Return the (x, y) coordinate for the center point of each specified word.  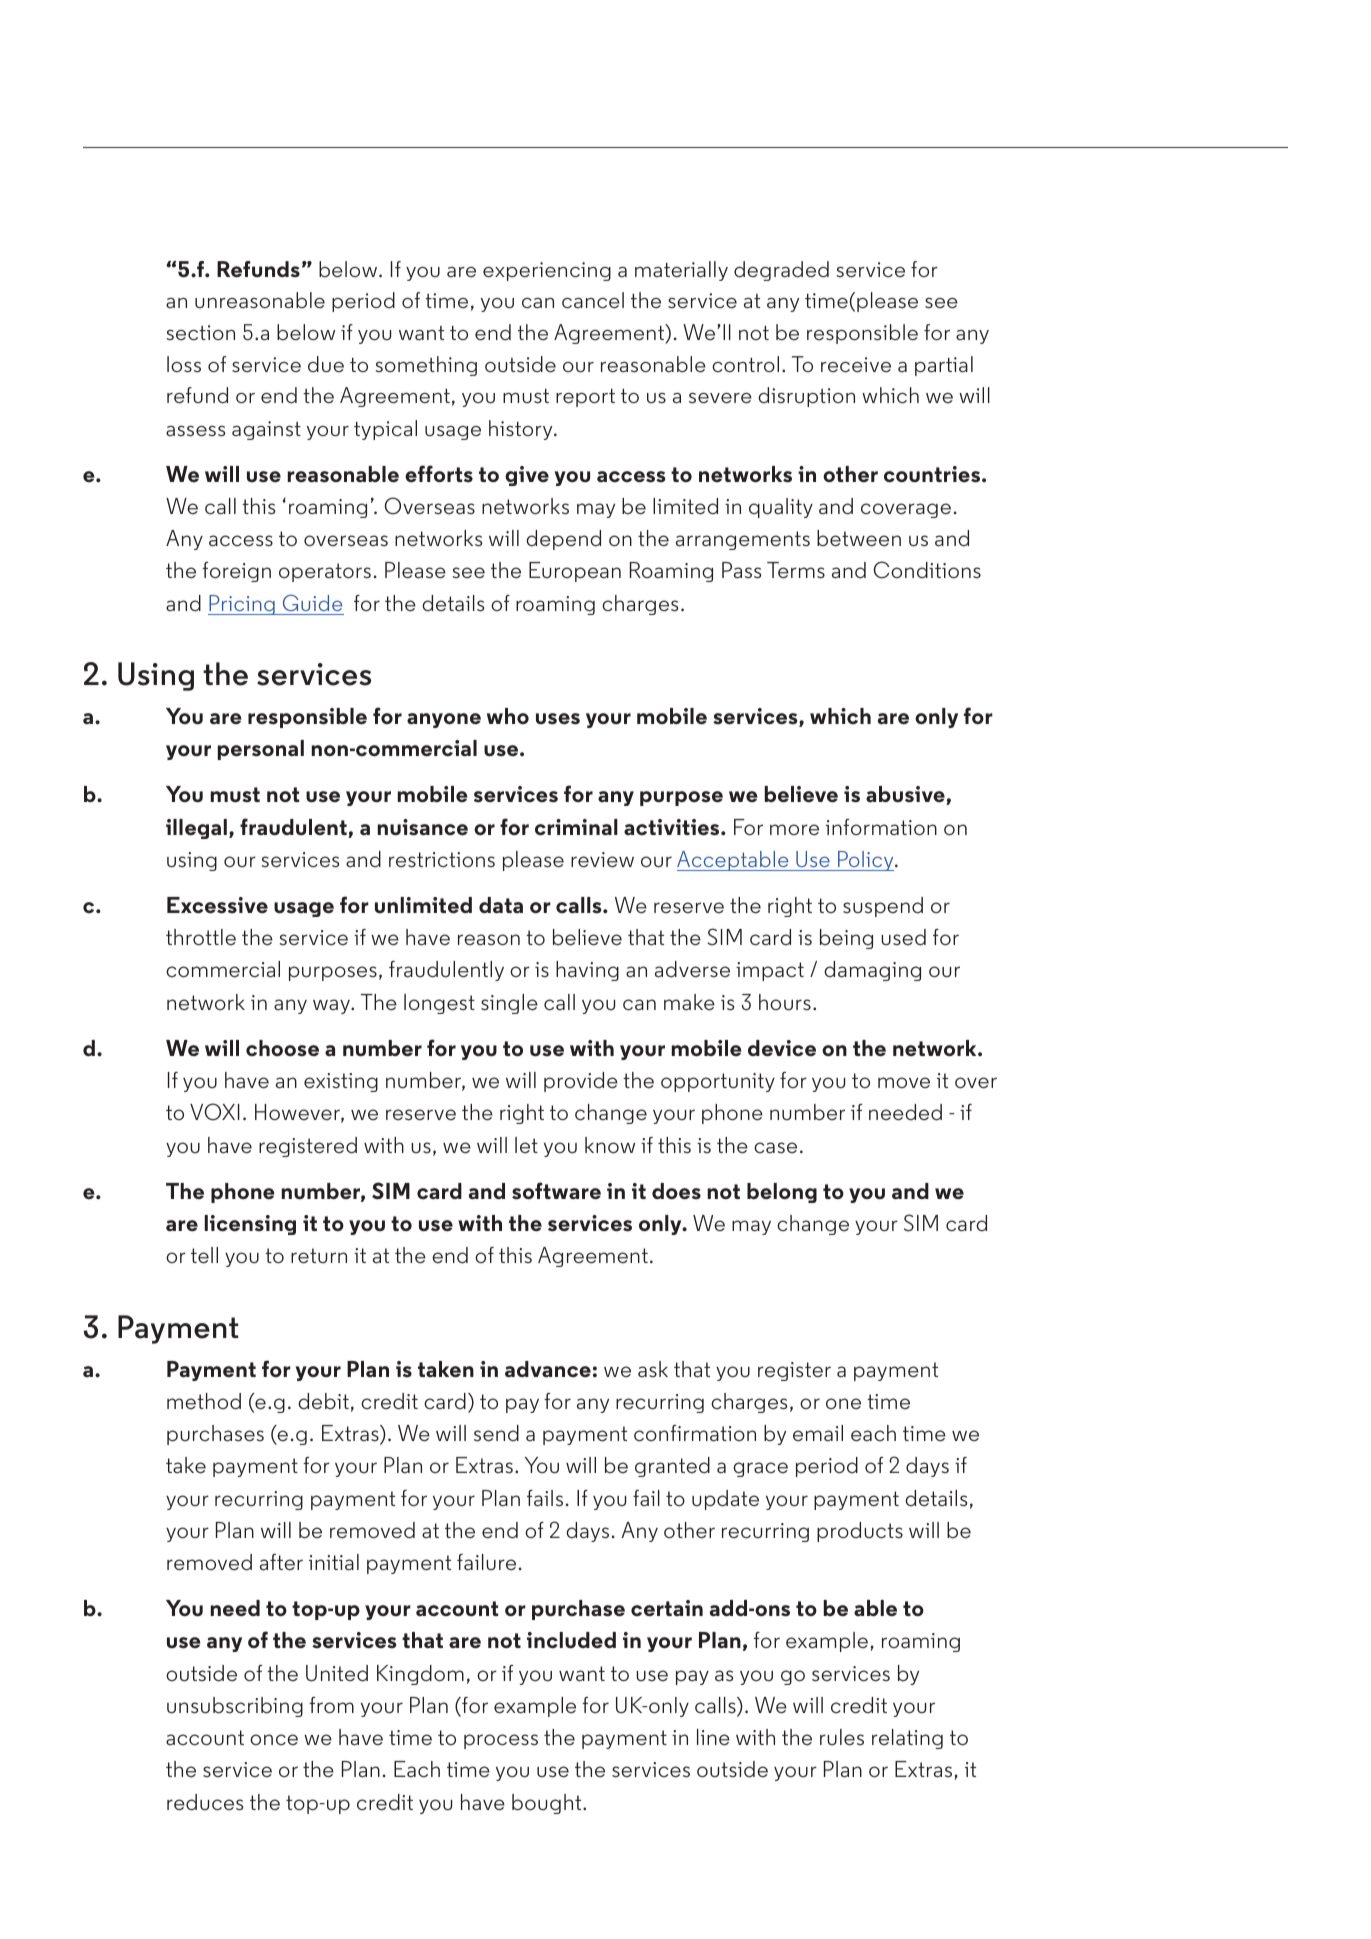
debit (323, 1401)
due (326, 364)
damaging (872, 971)
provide (581, 1082)
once (274, 1740)
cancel (593, 300)
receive (856, 365)
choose (282, 1048)
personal (261, 750)
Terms (796, 570)
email (818, 1433)
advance (548, 1369)
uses (558, 719)
